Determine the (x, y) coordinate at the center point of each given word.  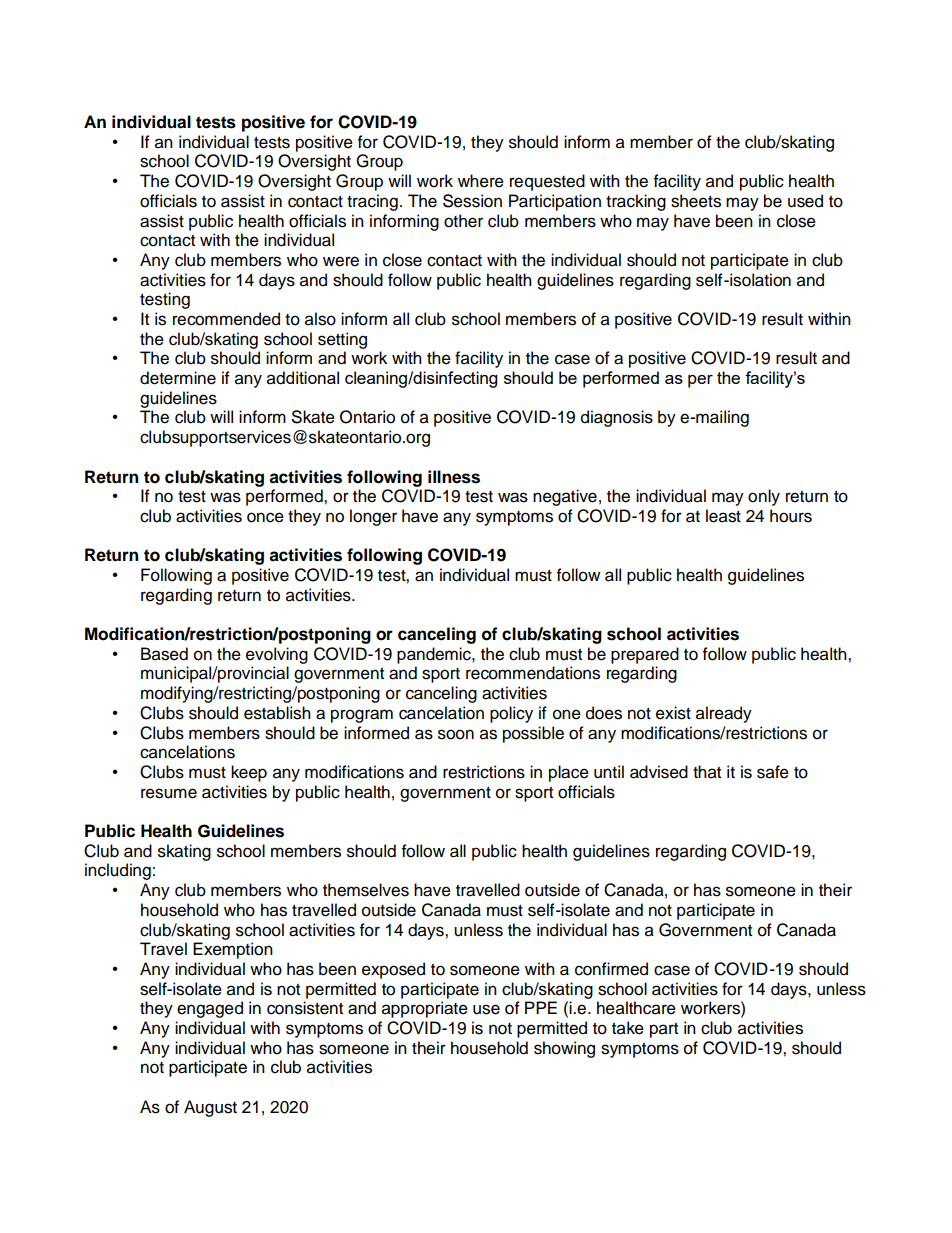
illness (454, 477)
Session (472, 201)
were (341, 261)
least (723, 516)
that (707, 772)
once (265, 517)
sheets (696, 201)
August (210, 1108)
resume (169, 793)
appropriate (425, 1009)
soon (456, 734)
